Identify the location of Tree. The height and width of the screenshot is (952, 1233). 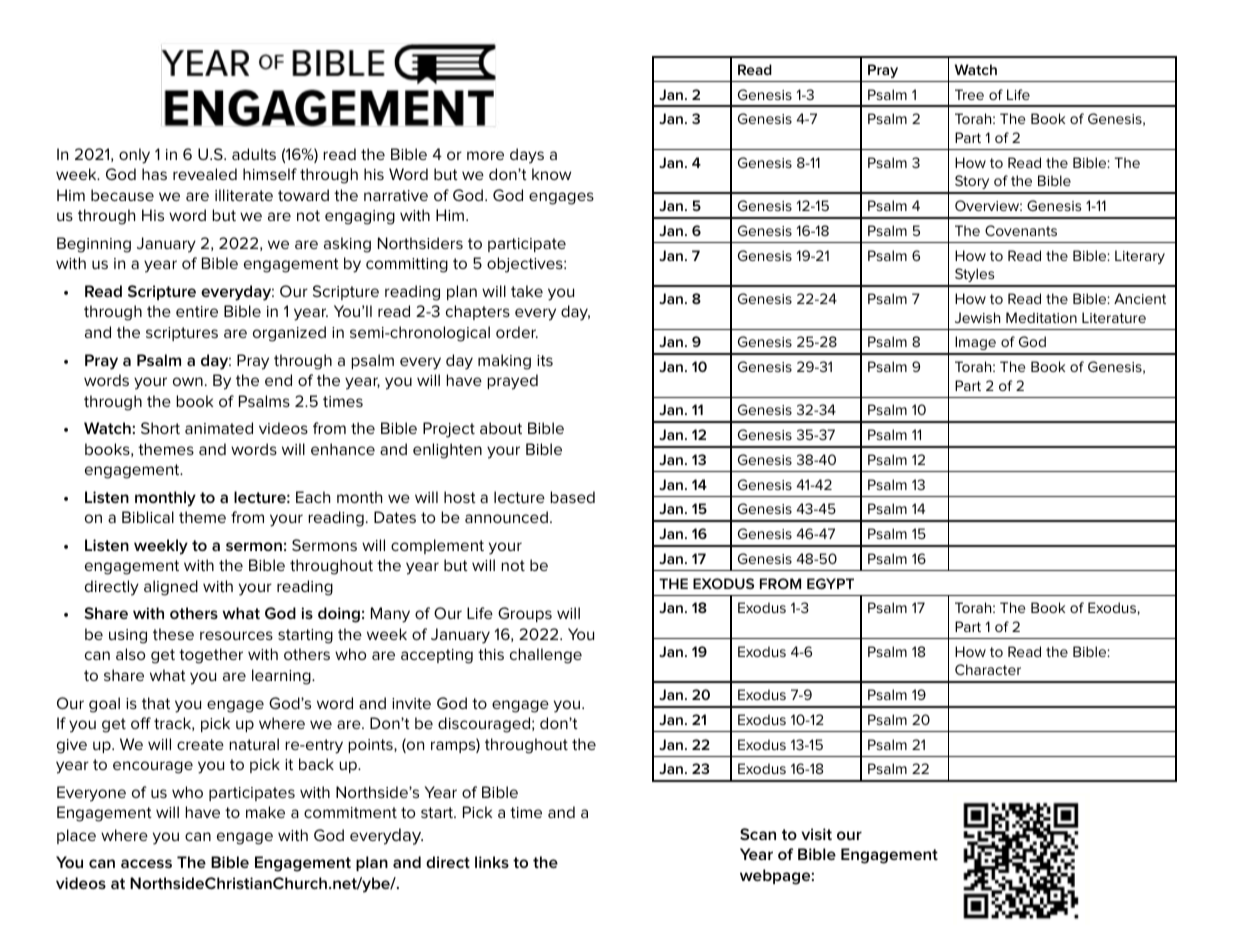
(969, 94).
